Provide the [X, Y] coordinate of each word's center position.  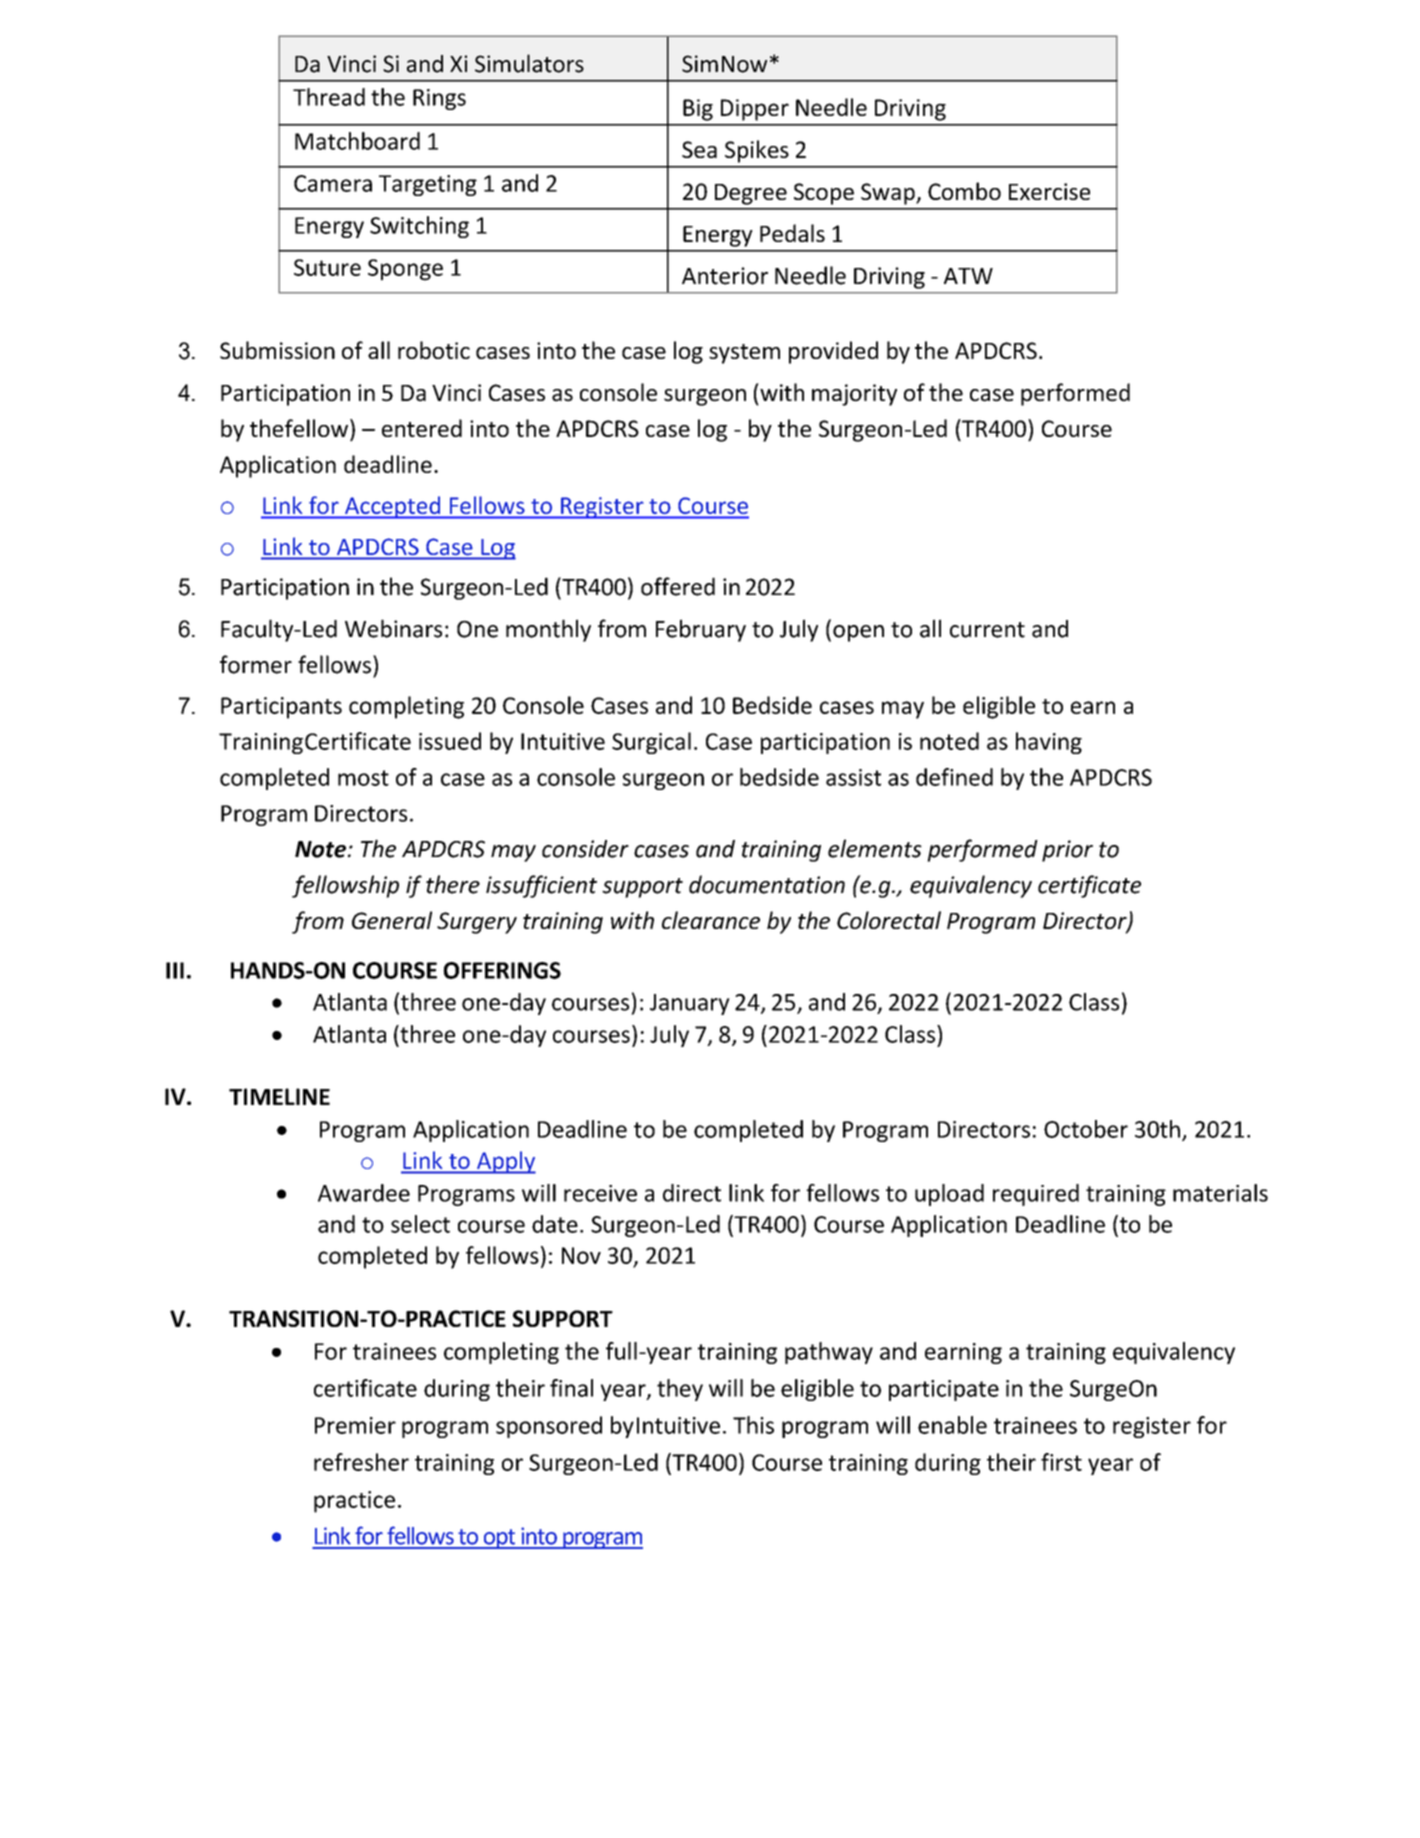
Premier [355, 1425]
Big [698, 110]
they [680, 1390]
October [1086, 1129]
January [690, 1004]
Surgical [651, 743]
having [1049, 743]
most [363, 778]
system [744, 354]
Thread [329, 97]
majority [854, 395]
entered [422, 428]
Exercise [1049, 191]
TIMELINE [279, 1096]
